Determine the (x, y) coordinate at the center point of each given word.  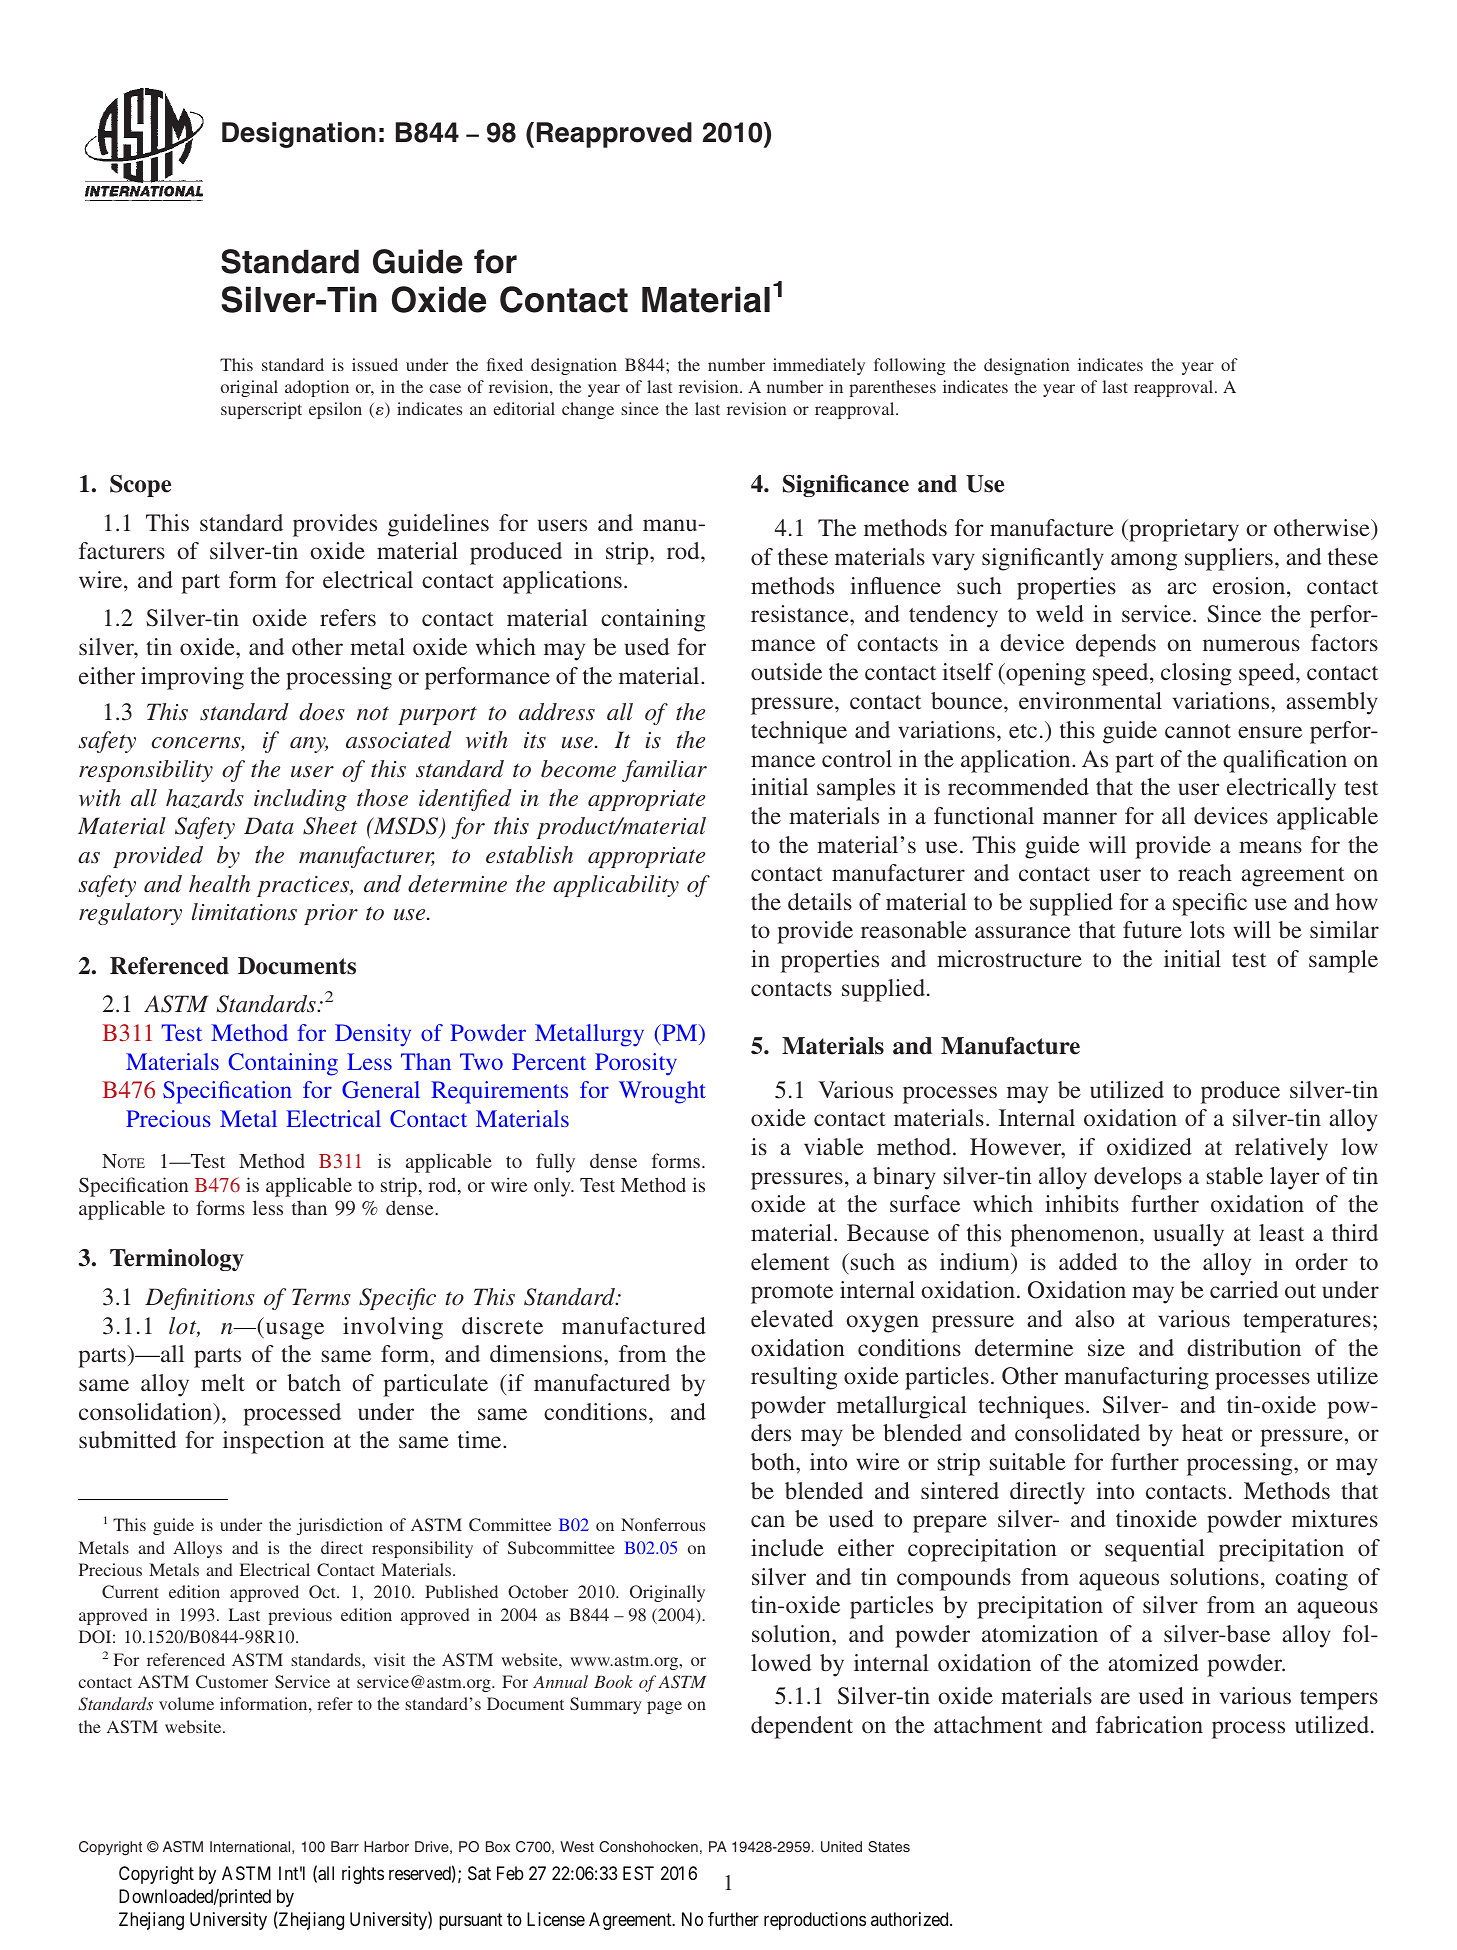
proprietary (1183, 530)
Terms (321, 1297)
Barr (345, 1846)
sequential (1155, 1550)
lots (1207, 929)
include (787, 1547)
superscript (261, 410)
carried (1244, 1289)
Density (373, 1035)
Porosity (636, 1064)
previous (300, 1616)
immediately (819, 366)
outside (786, 671)
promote (792, 1294)
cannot (1198, 731)
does (322, 712)
